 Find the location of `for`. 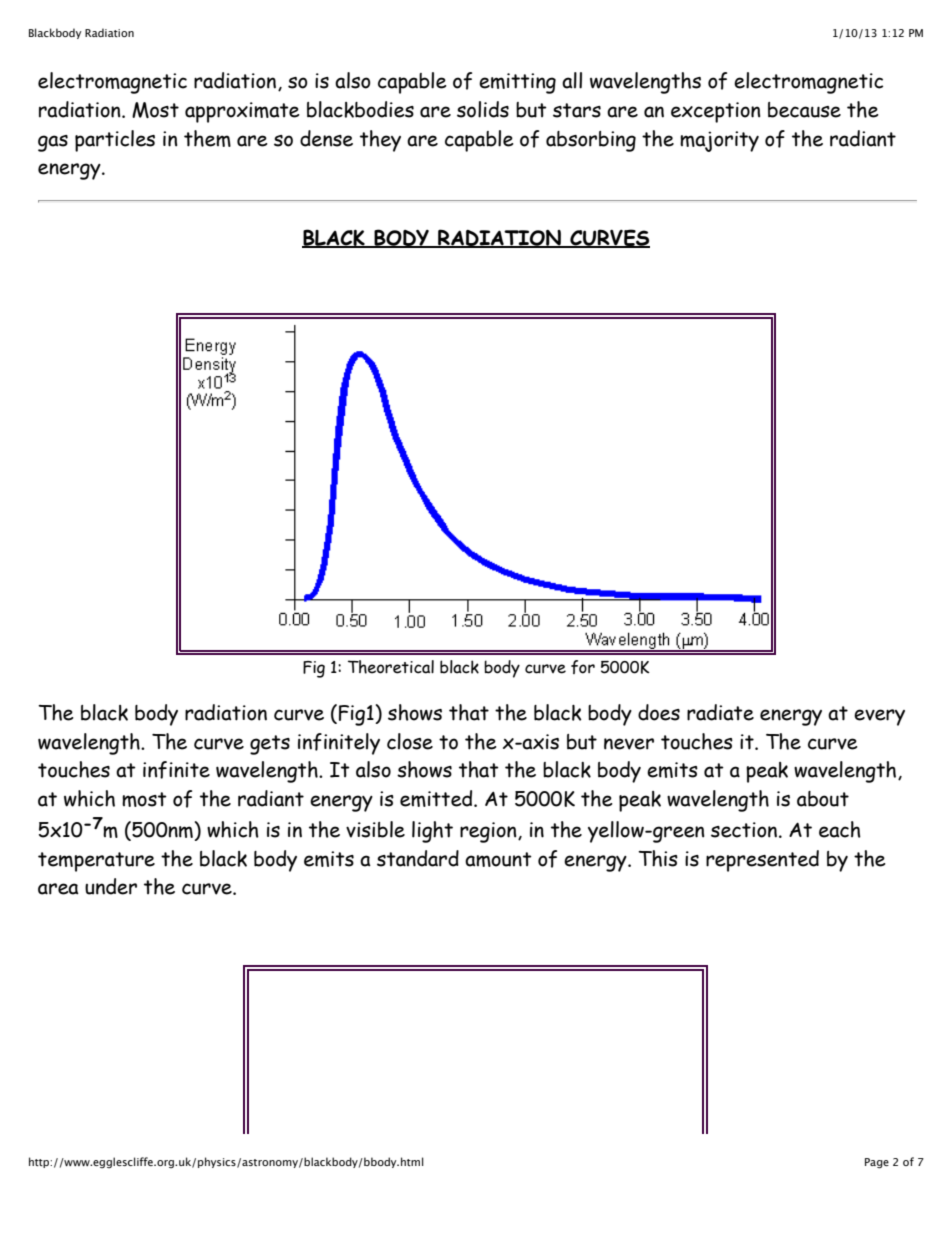

for is located at coordinates (583, 667).
